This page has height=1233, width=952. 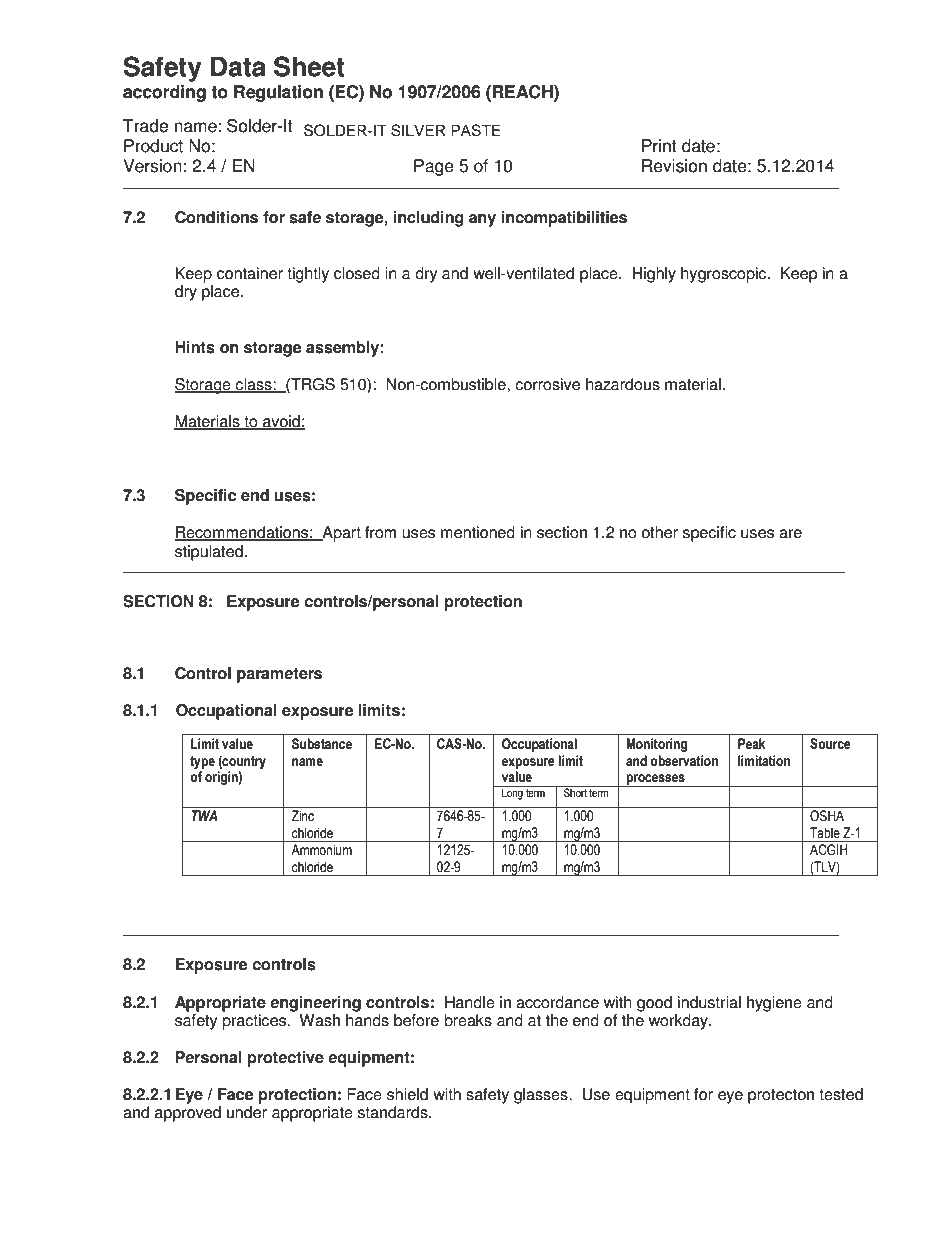 What do you see at coordinates (247, 1112) in the page?
I see `under` at bounding box center [247, 1112].
